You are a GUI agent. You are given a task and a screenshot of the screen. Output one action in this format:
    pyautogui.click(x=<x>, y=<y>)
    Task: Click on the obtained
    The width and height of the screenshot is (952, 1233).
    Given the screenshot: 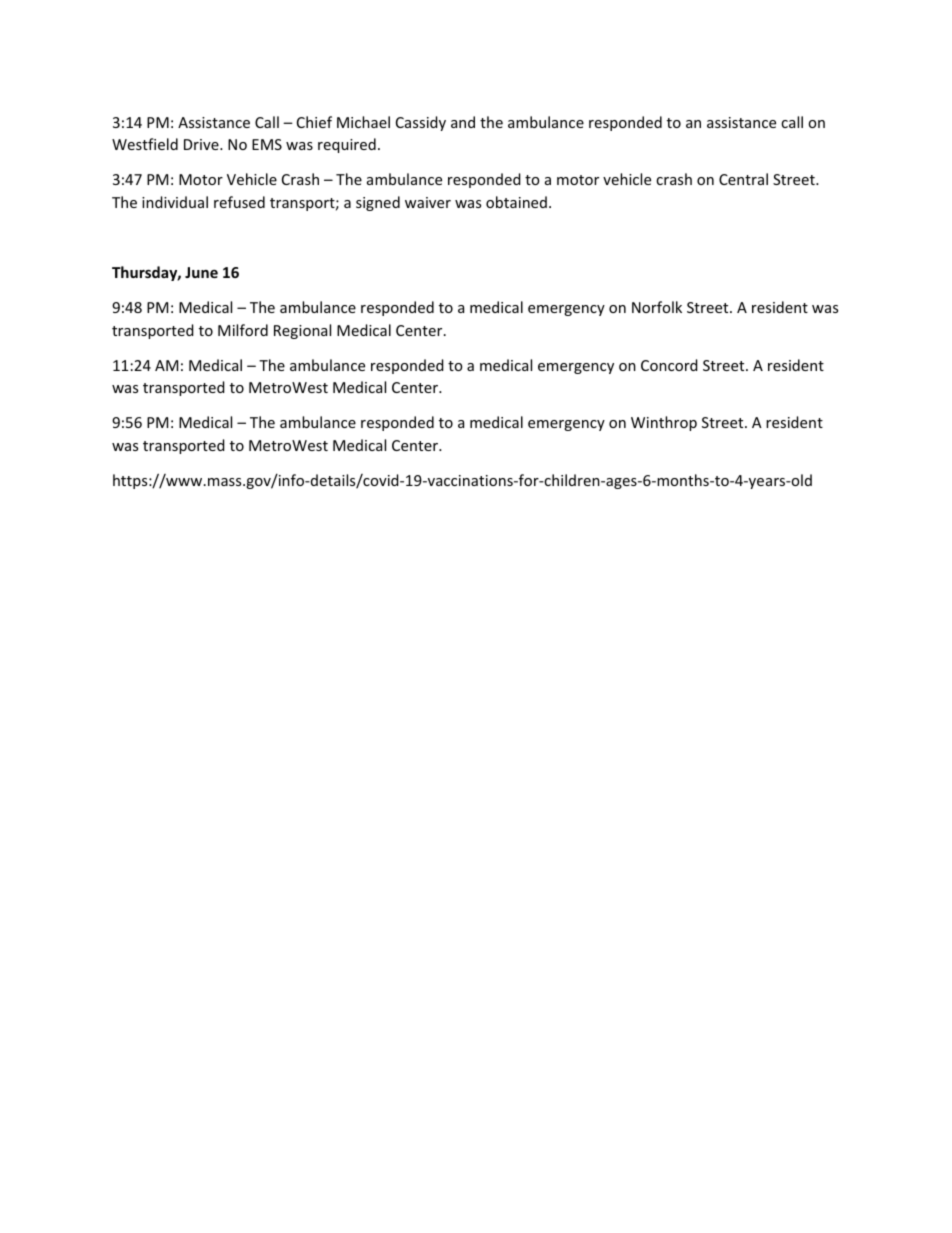 What is the action you would take?
    pyautogui.click(x=516, y=202)
